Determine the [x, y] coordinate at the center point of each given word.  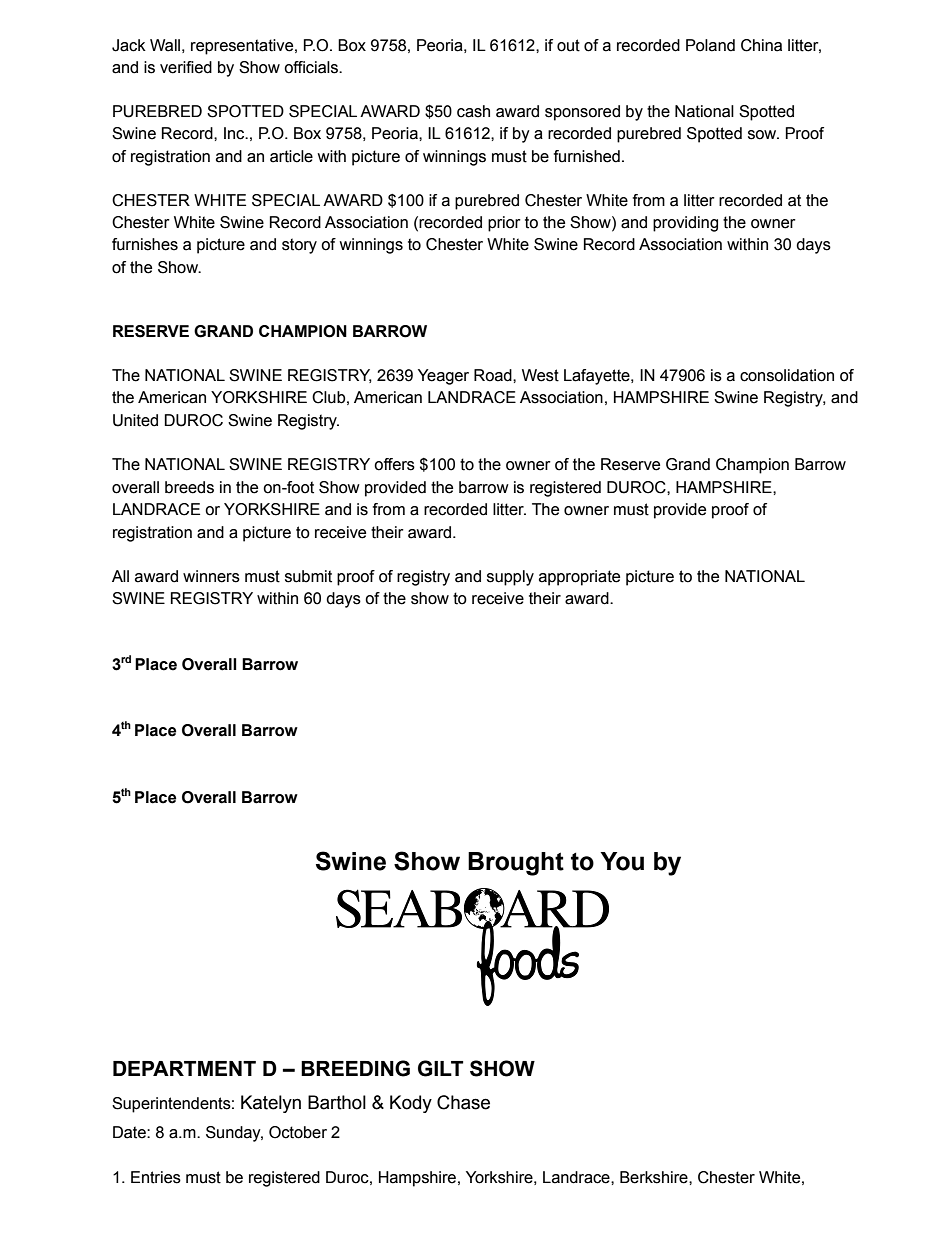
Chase [463, 1102]
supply [510, 578]
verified [186, 67]
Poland [710, 45]
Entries [156, 1177]
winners [211, 576]
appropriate [579, 578]
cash [473, 111]
